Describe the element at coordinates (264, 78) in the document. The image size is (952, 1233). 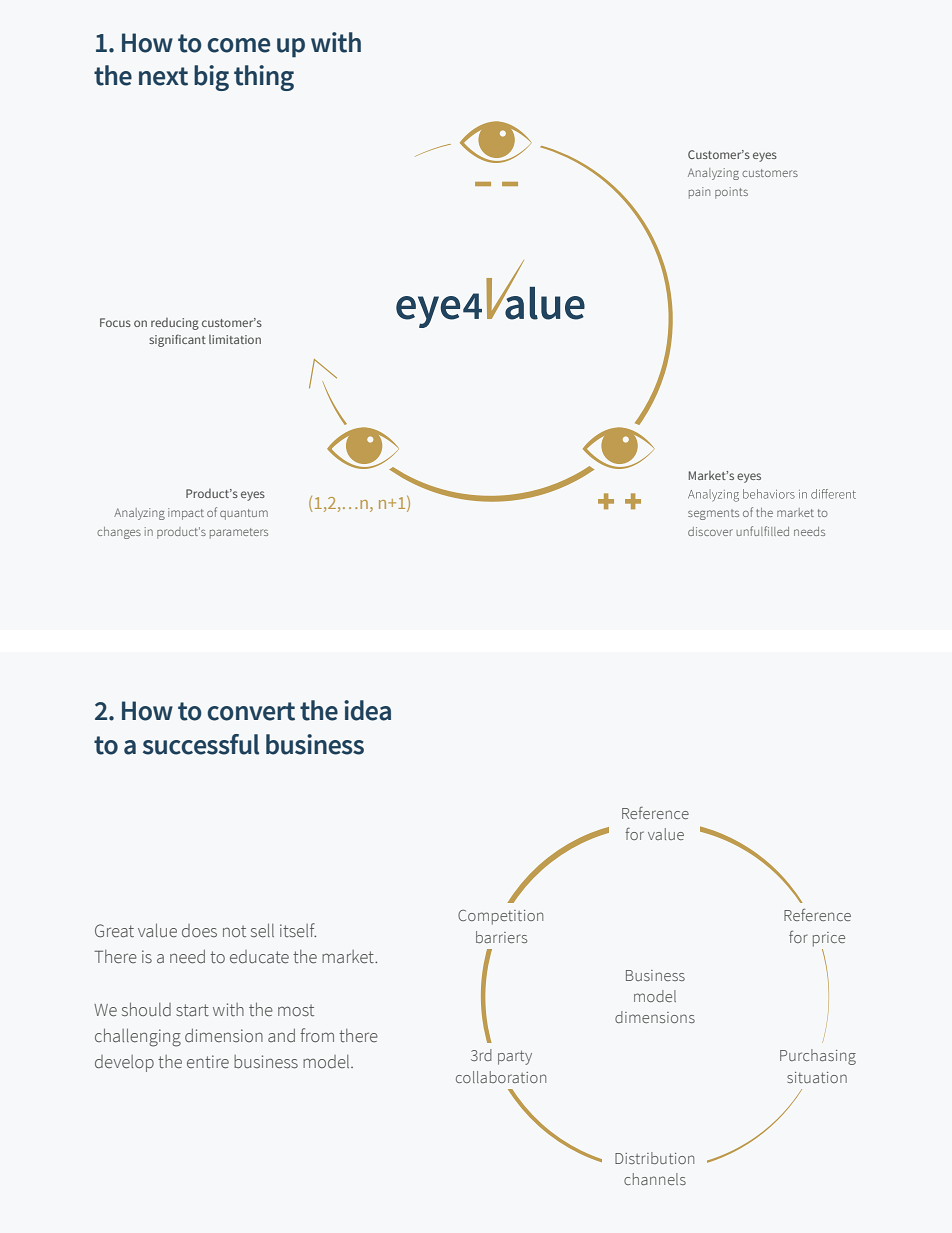
I see `thing` at that location.
